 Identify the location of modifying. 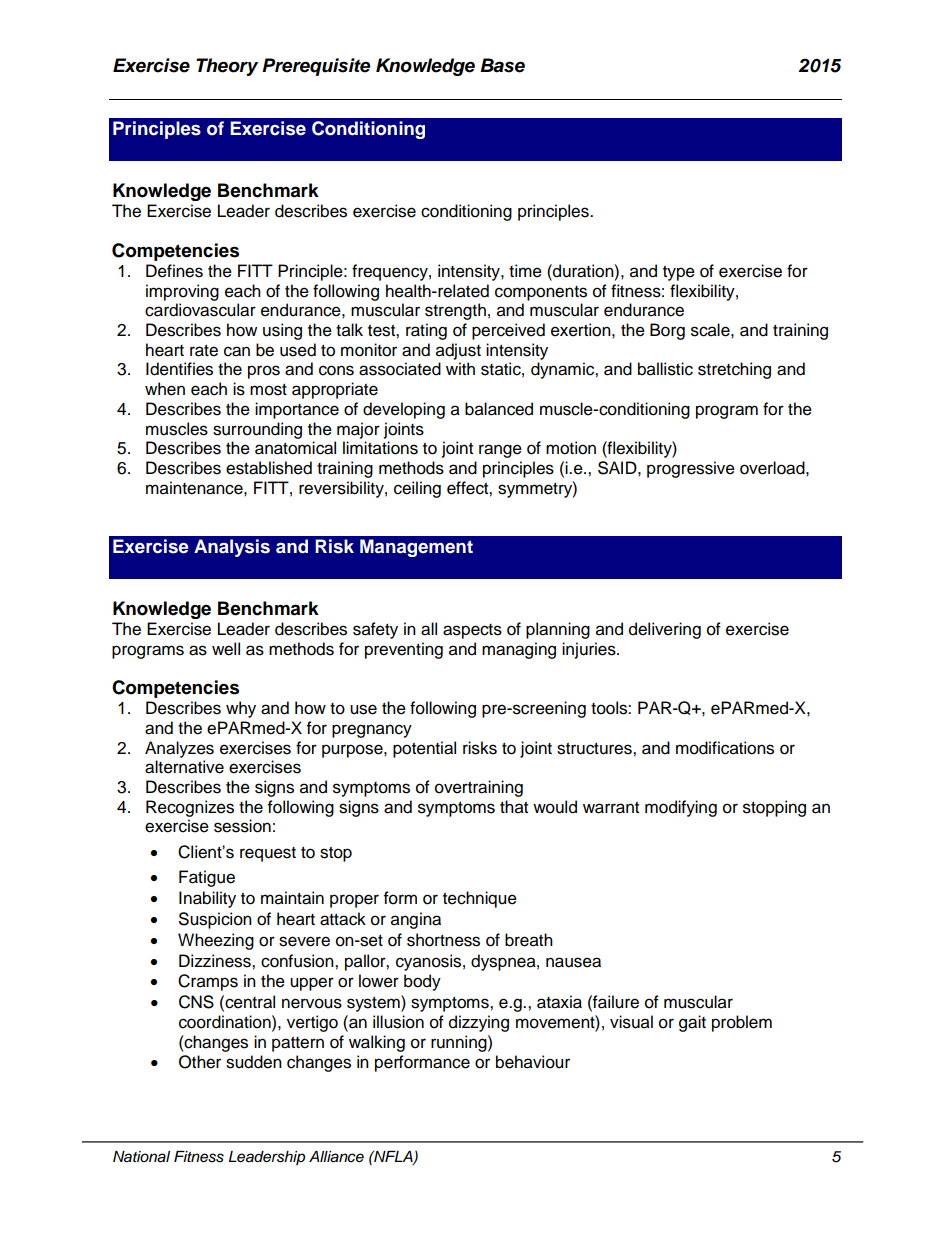
(681, 808).
